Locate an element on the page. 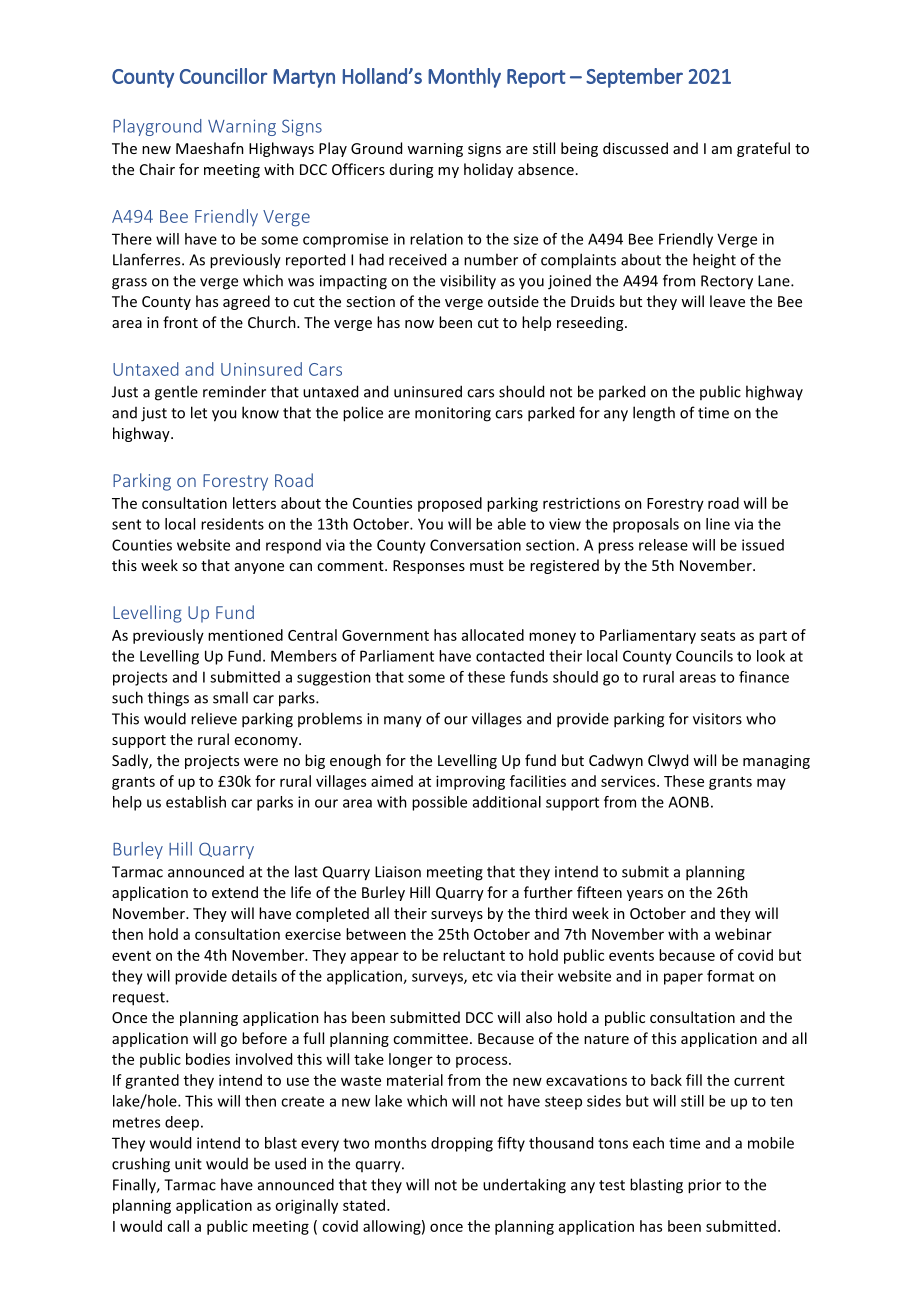 This document has height=1308, width=924. Councillor is located at coordinates (223, 76).
